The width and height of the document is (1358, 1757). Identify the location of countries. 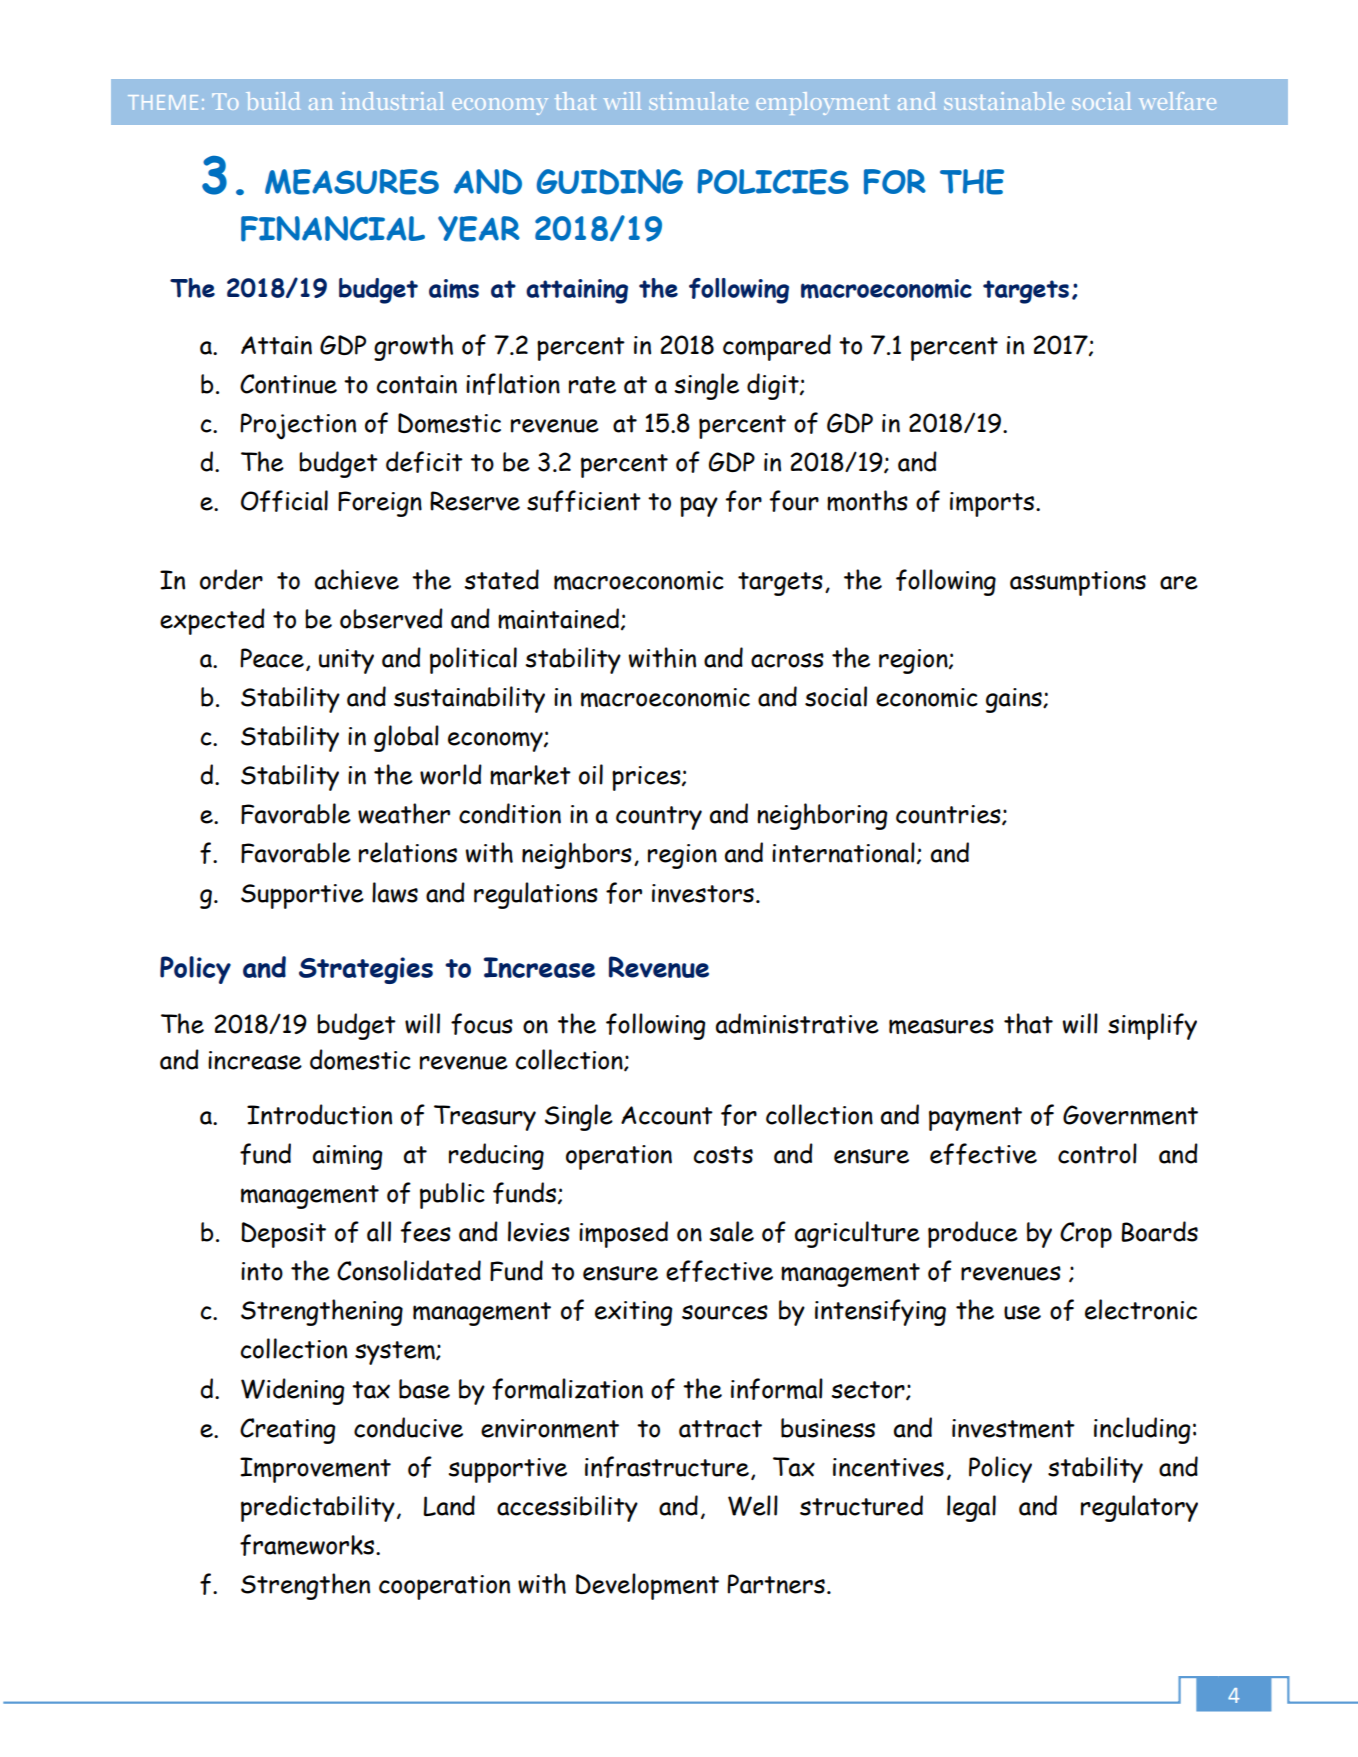
(949, 815).
